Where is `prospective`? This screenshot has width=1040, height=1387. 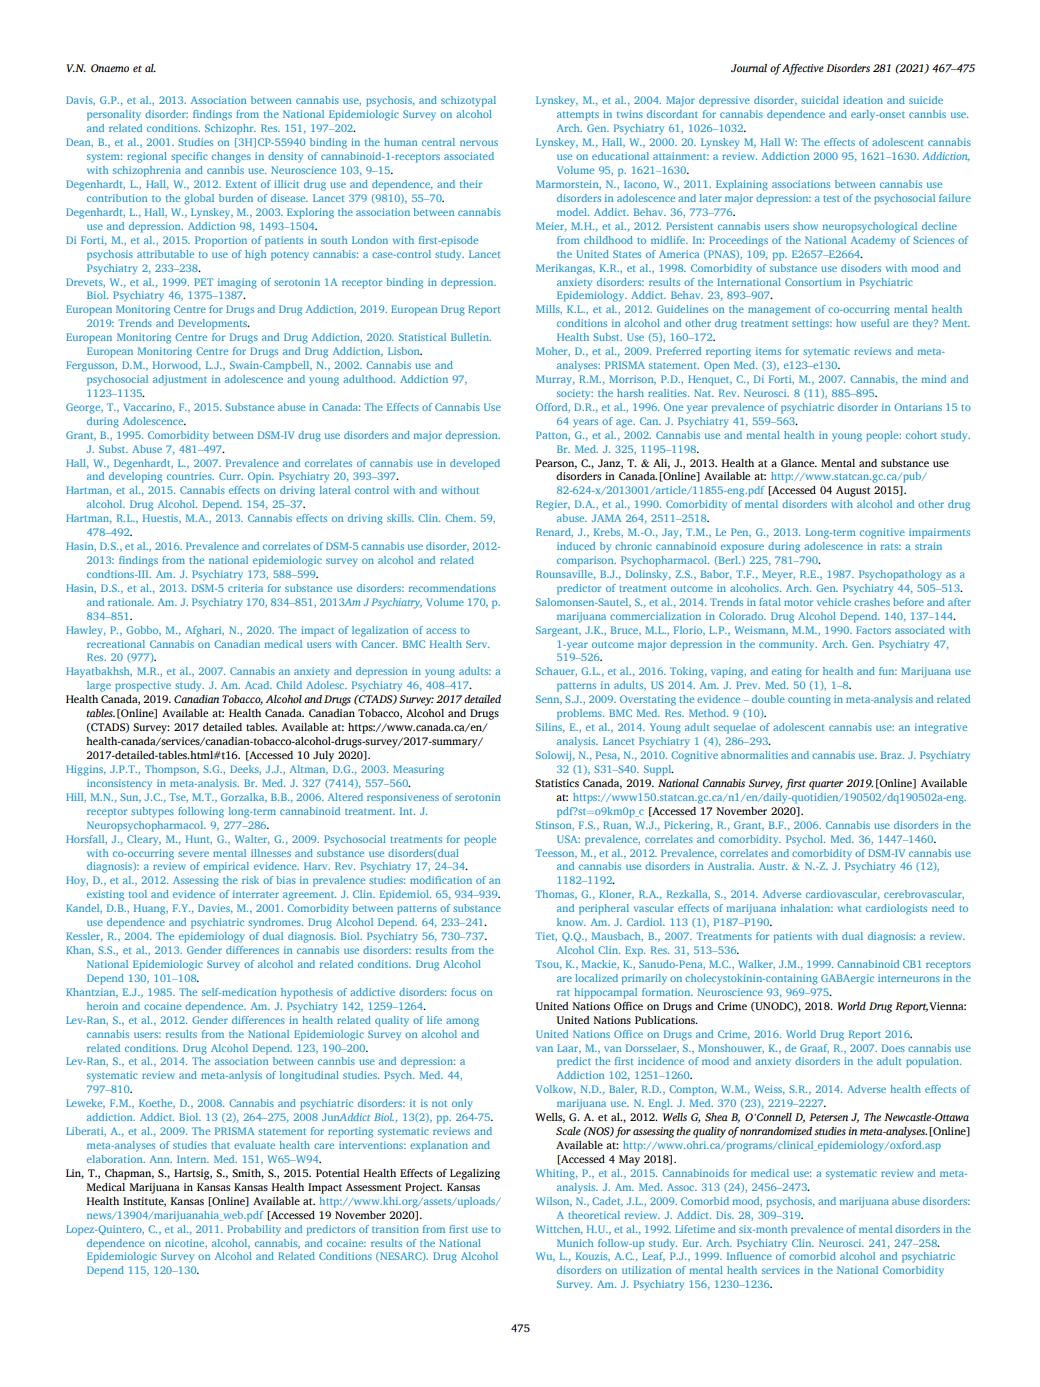 prospective is located at coordinates (143, 686).
